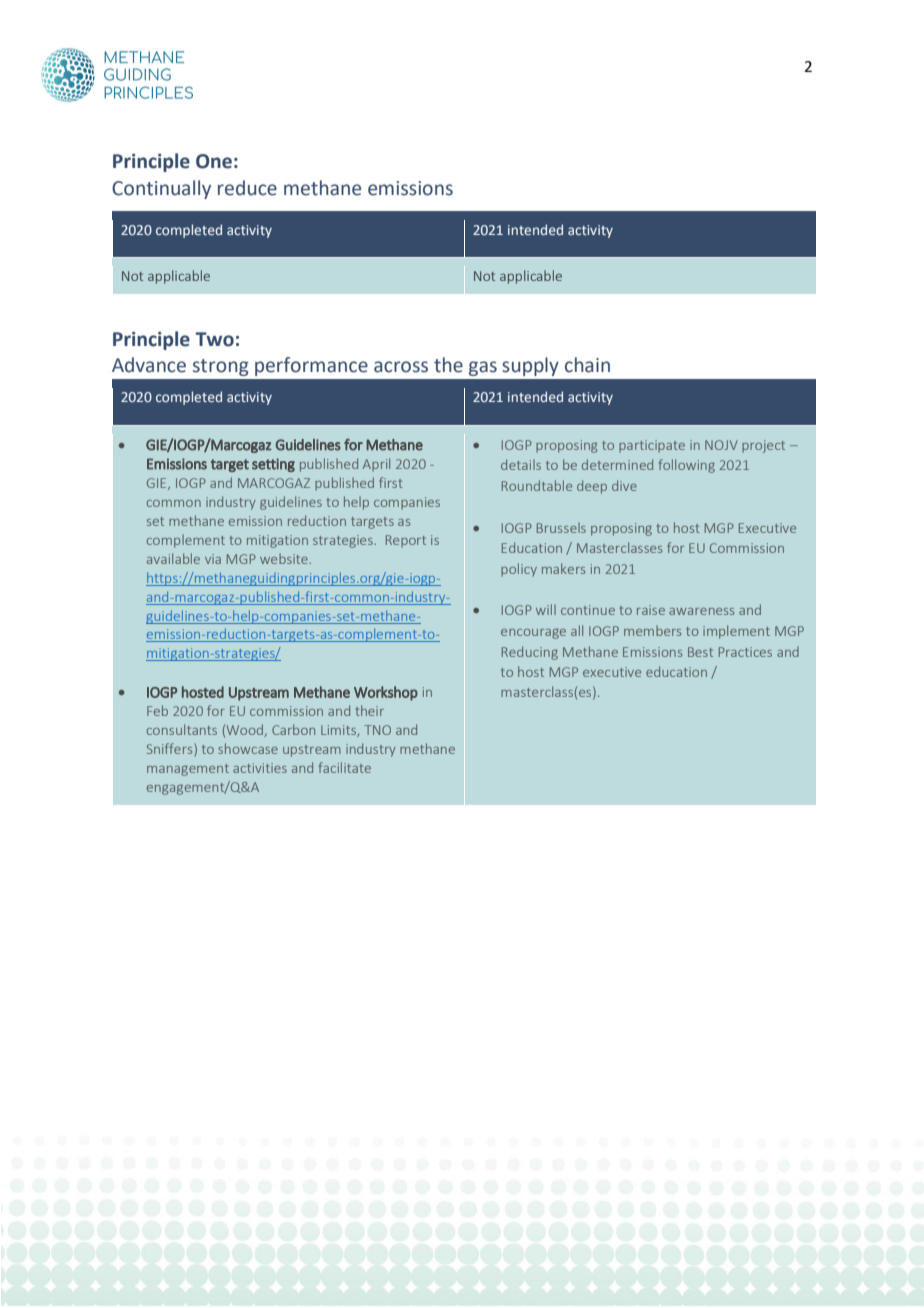  I want to click on Two, so click(214, 339).
